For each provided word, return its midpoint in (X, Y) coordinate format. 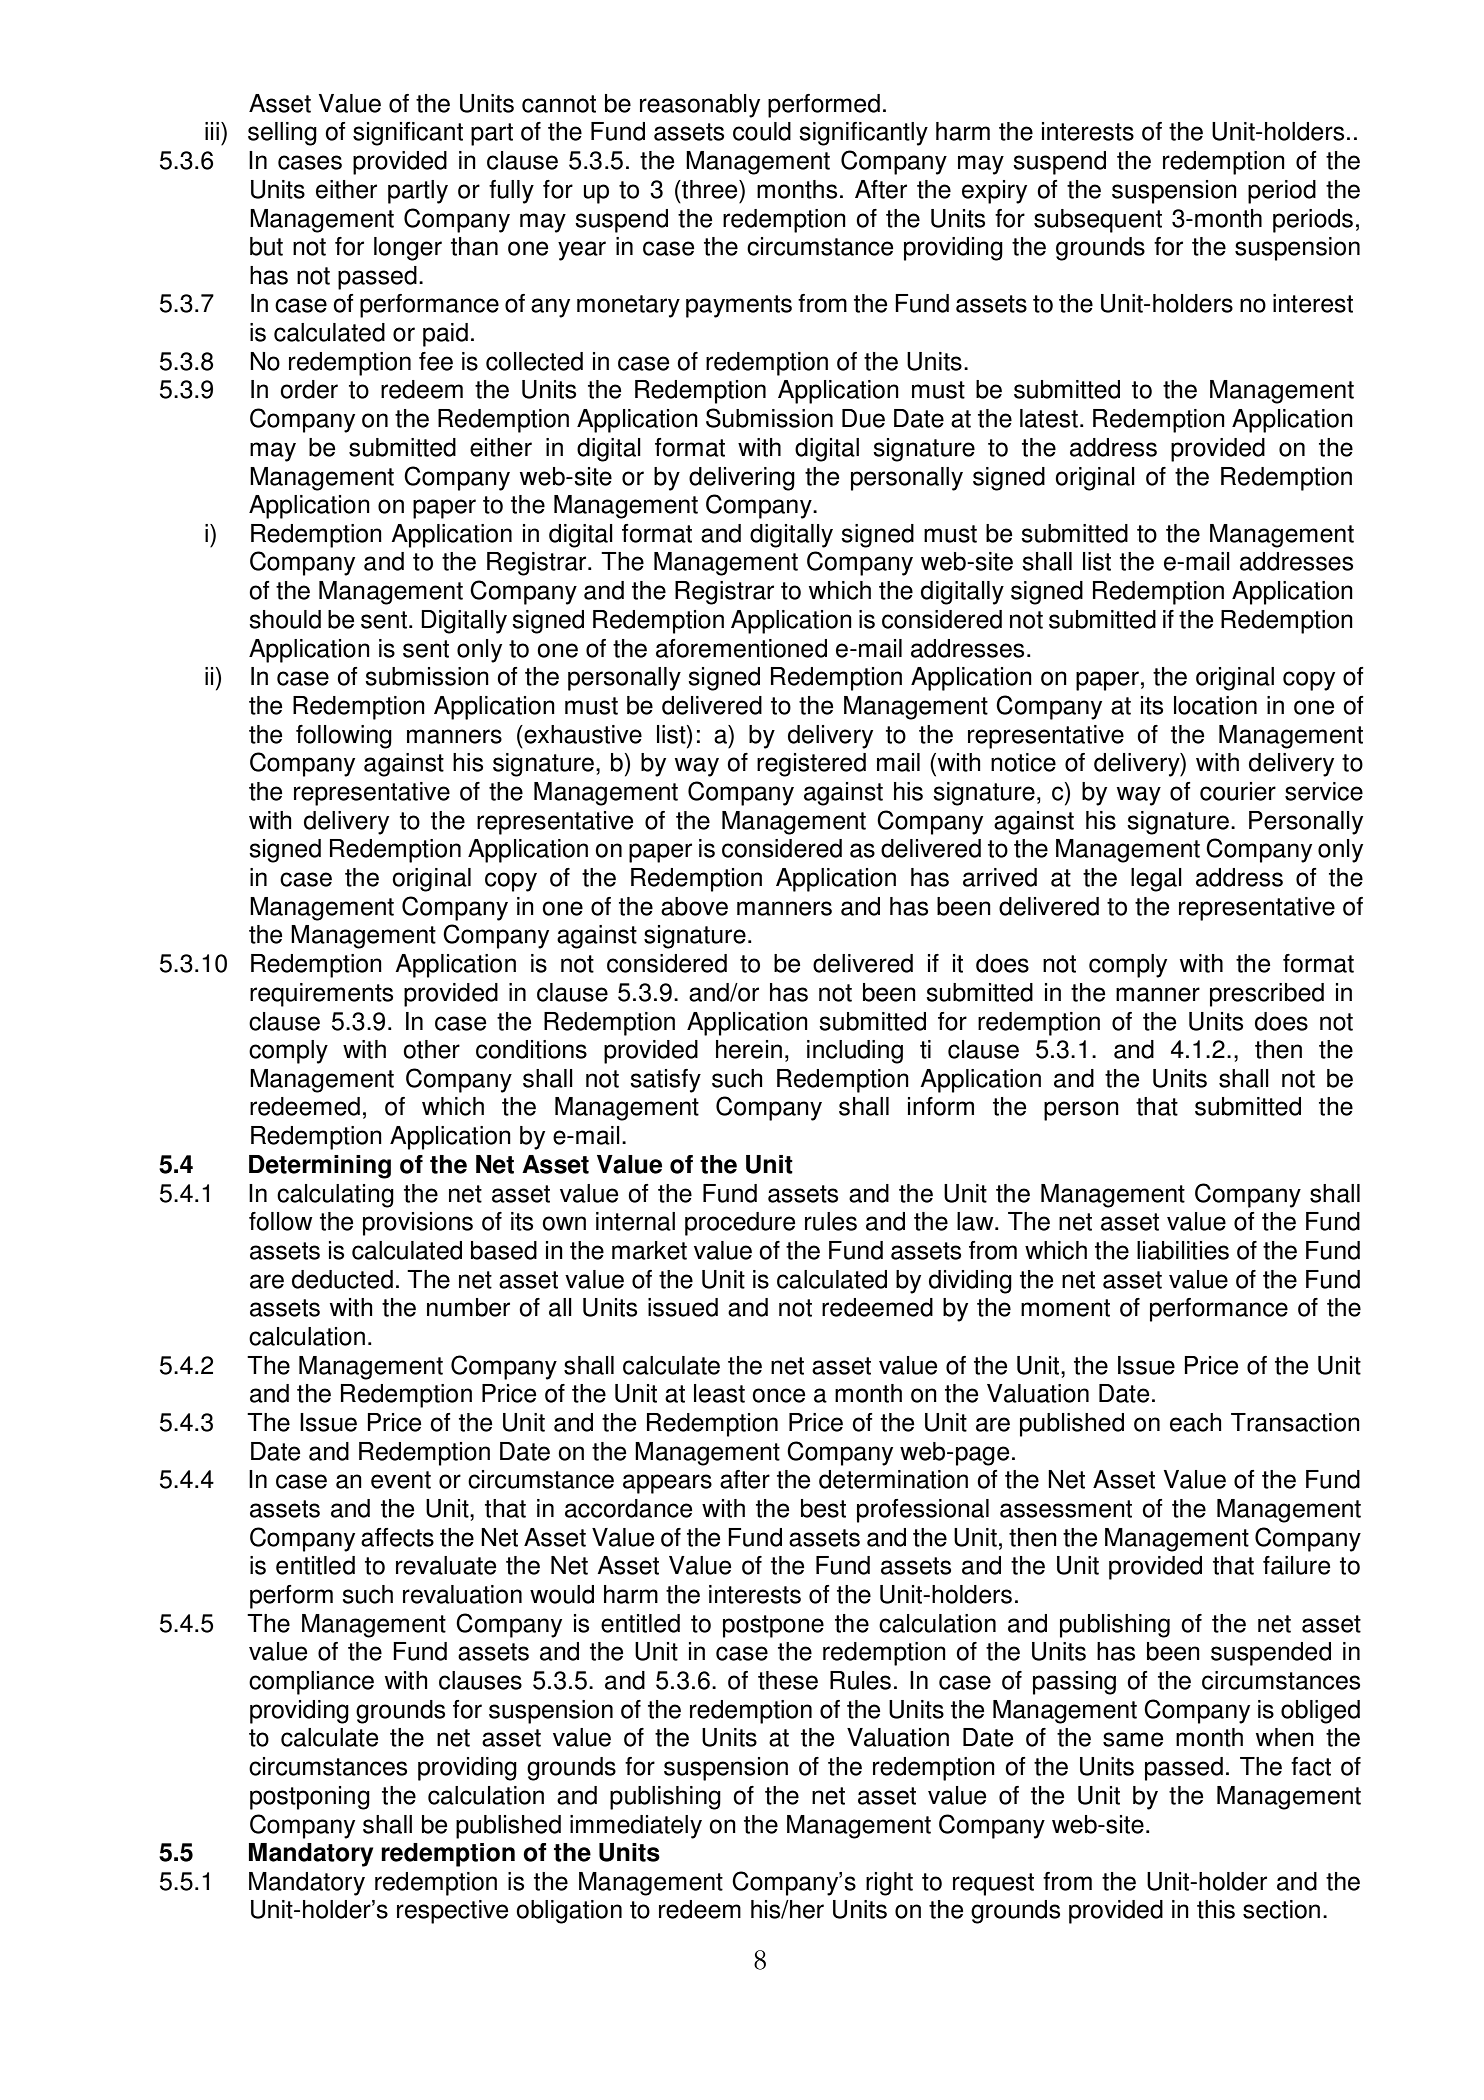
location (1215, 705)
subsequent (1098, 221)
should (285, 619)
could (762, 131)
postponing (310, 1798)
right (889, 1884)
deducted (342, 1279)
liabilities (1183, 1250)
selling (282, 134)
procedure (740, 1224)
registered (811, 765)
